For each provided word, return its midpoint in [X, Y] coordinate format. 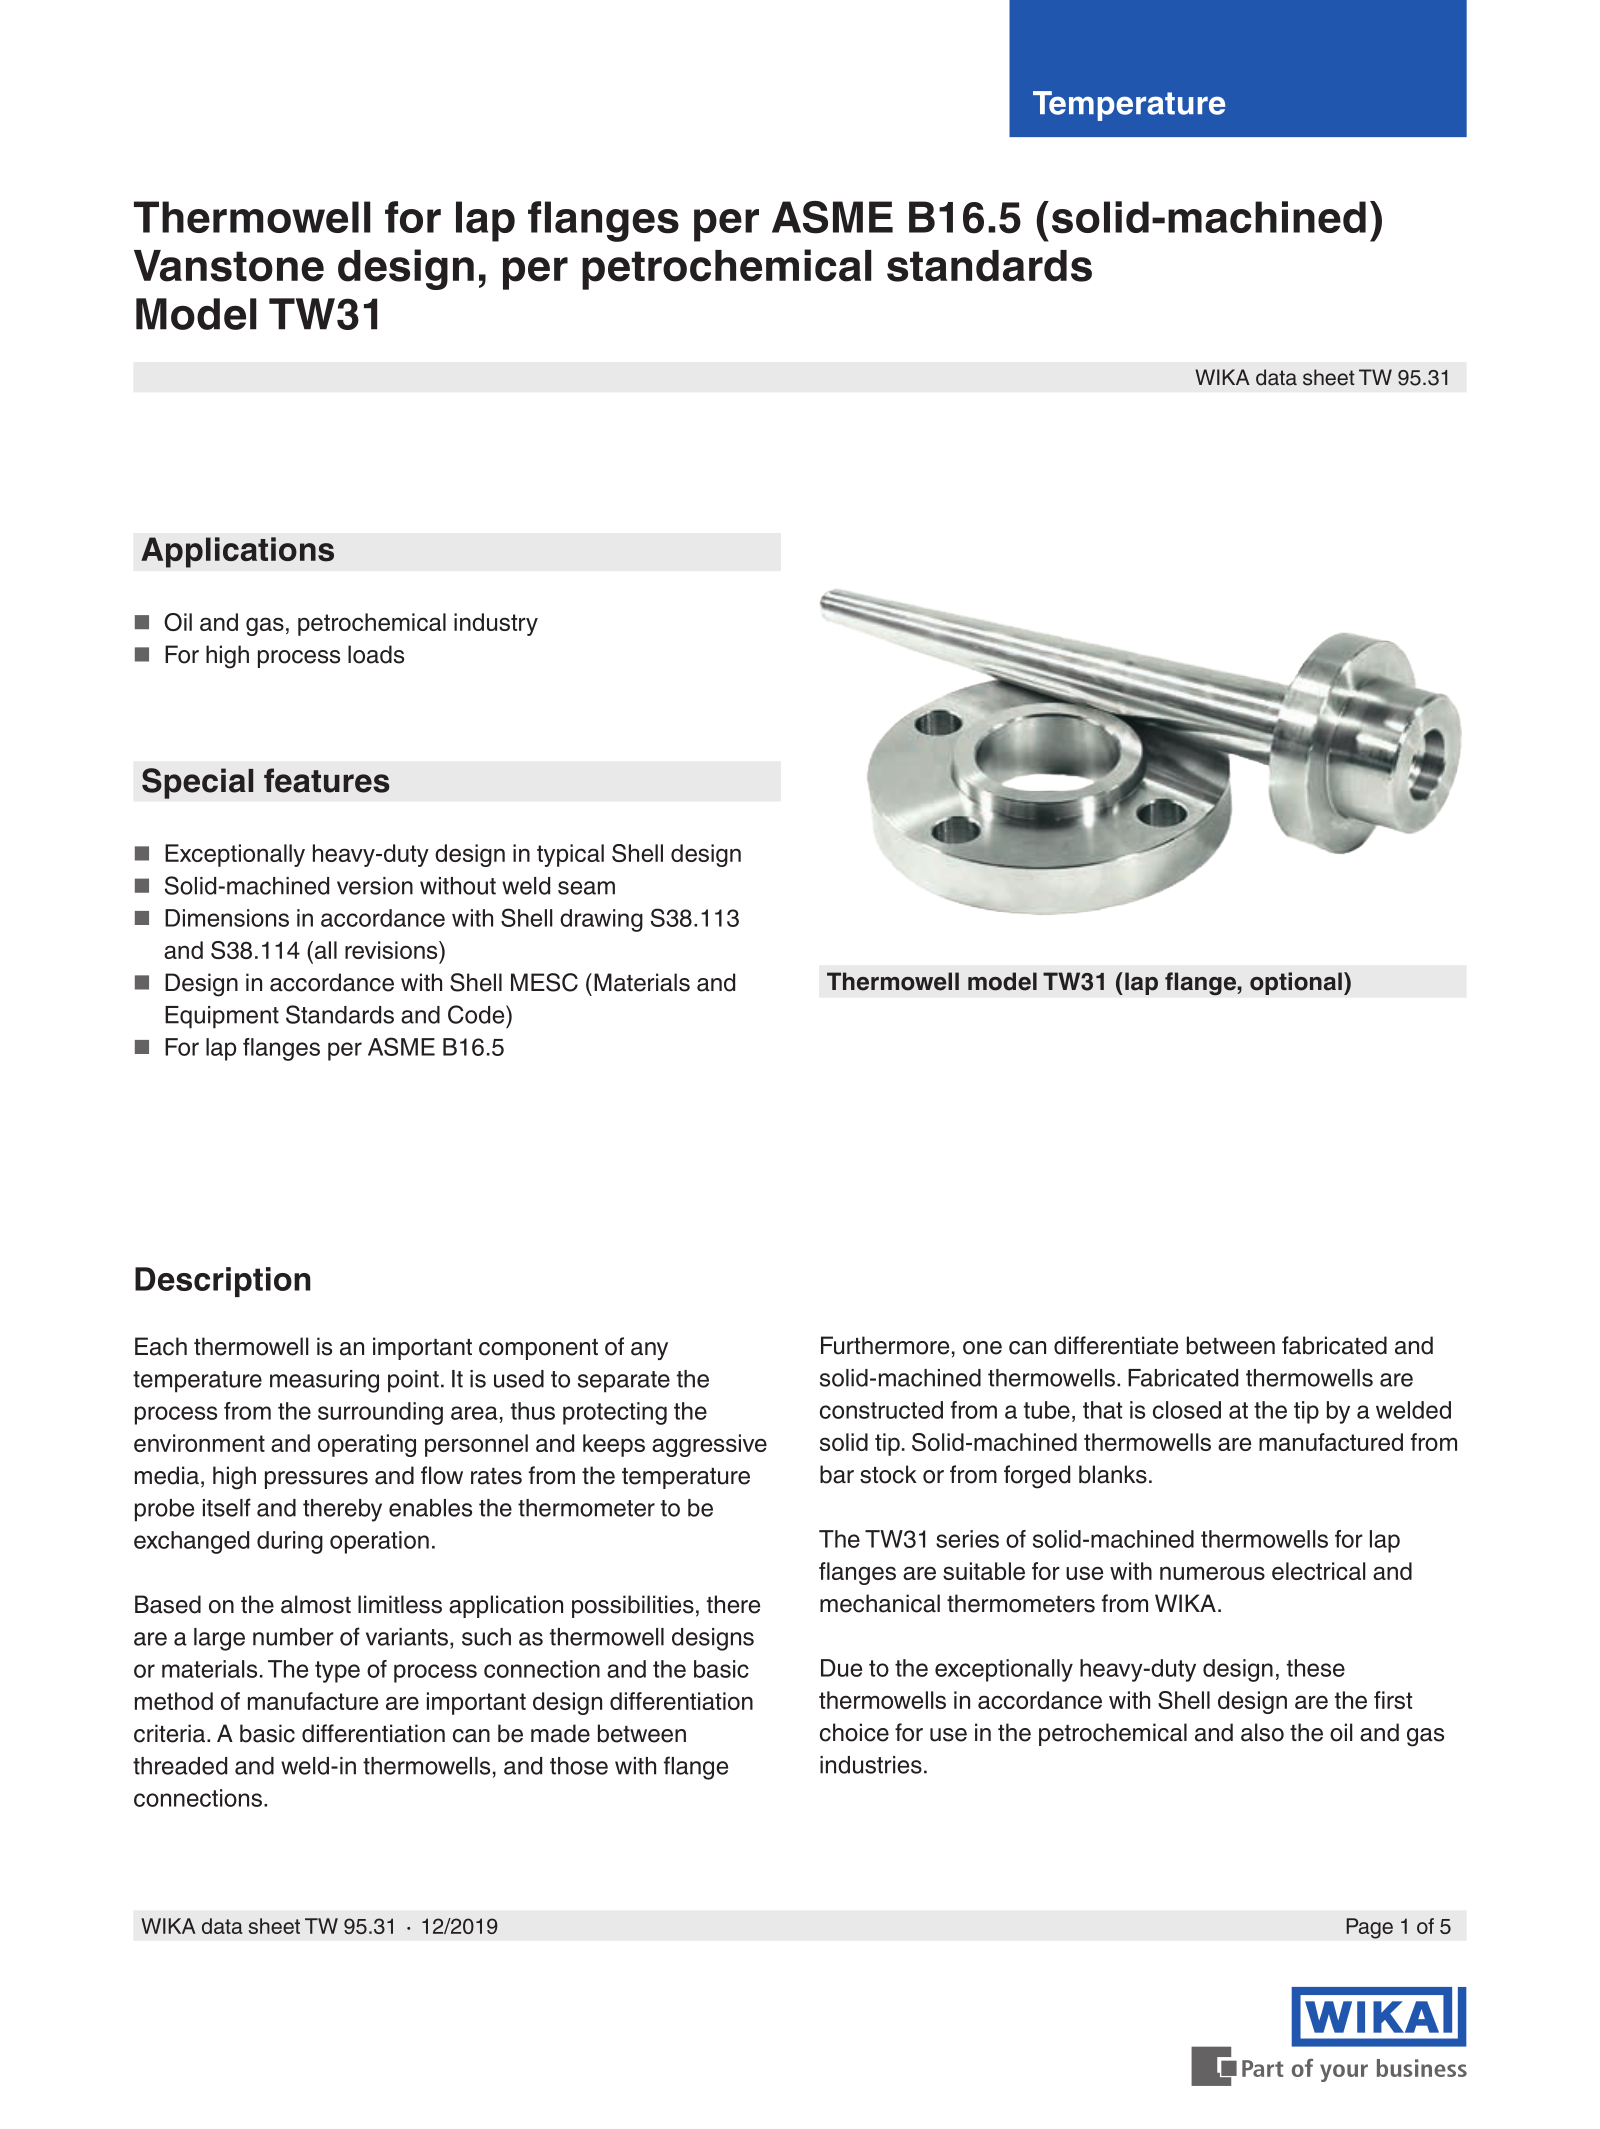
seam [586, 888]
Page [1369, 1928]
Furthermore [885, 1345]
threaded [180, 1766]
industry [496, 624]
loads [376, 654]
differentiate [1116, 1345]
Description [223, 1282]
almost [316, 1604]
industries [871, 1765]
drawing [601, 920]
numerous [1212, 1573]
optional [1296, 983]
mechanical [880, 1603]
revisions [392, 950]
